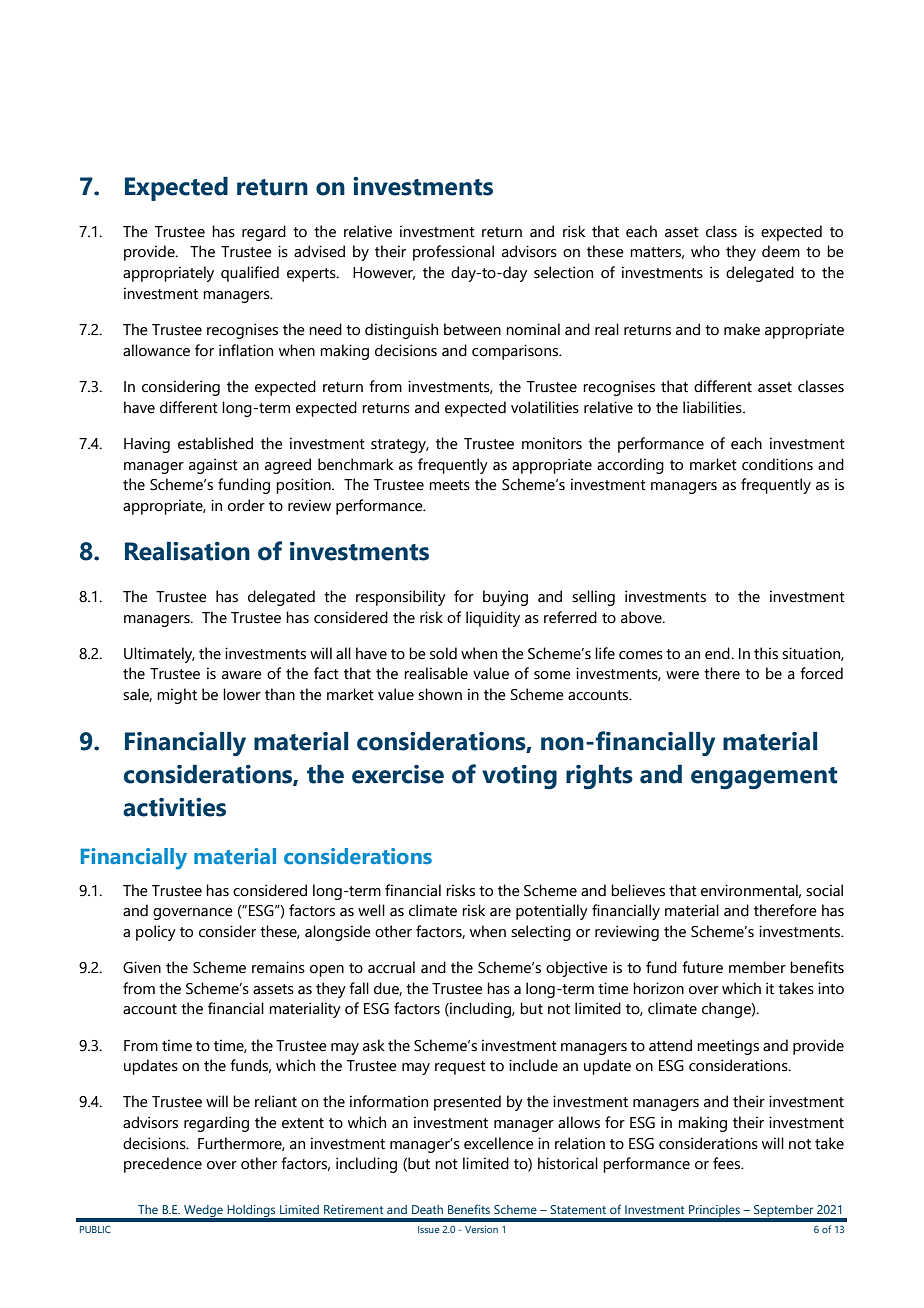 The width and height of the image is (924, 1308). What do you see at coordinates (159, 655) in the image?
I see `Ultimately` at bounding box center [159, 655].
